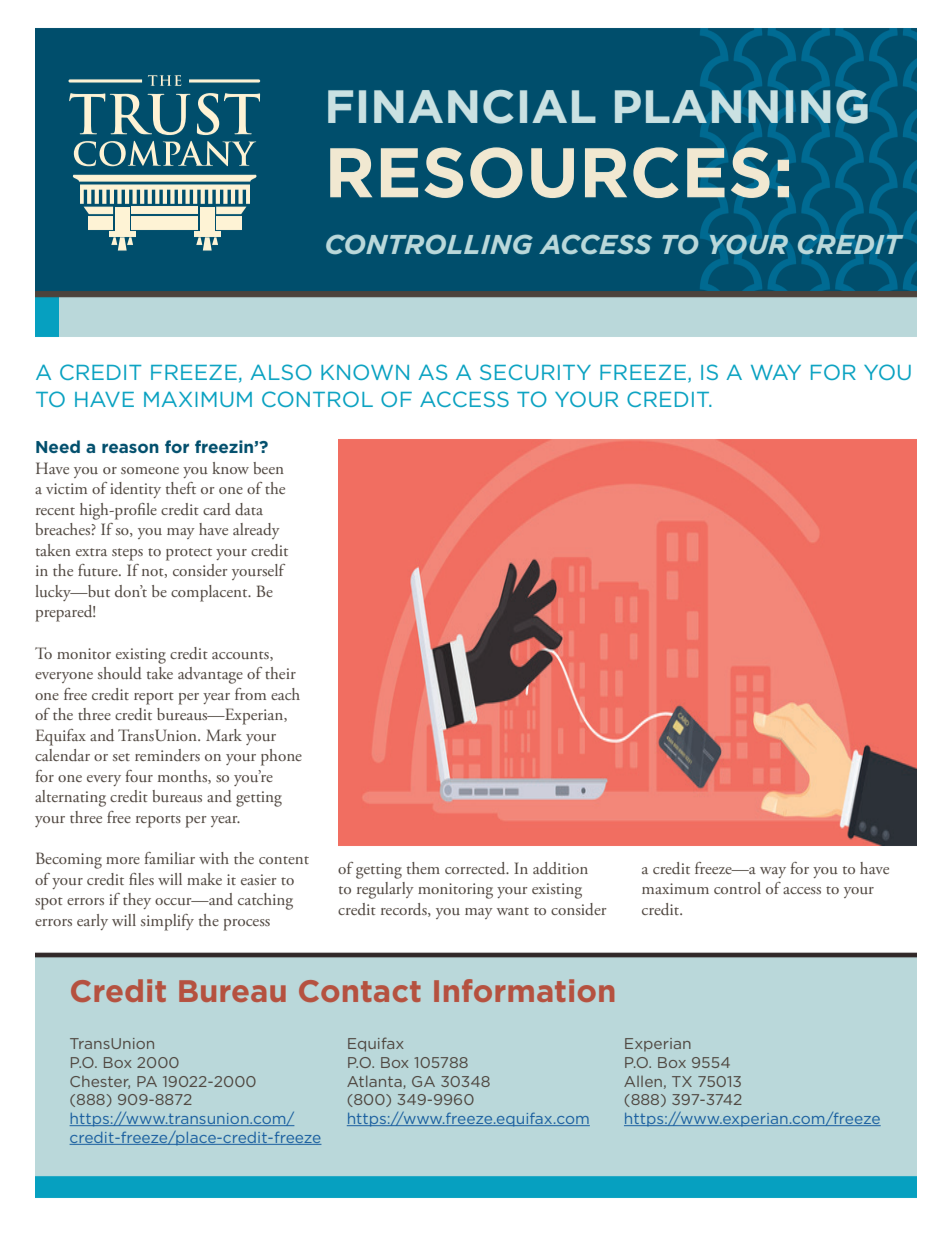  What do you see at coordinates (100, 1082) in the document?
I see `Chester` at bounding box center [100, 1082].
